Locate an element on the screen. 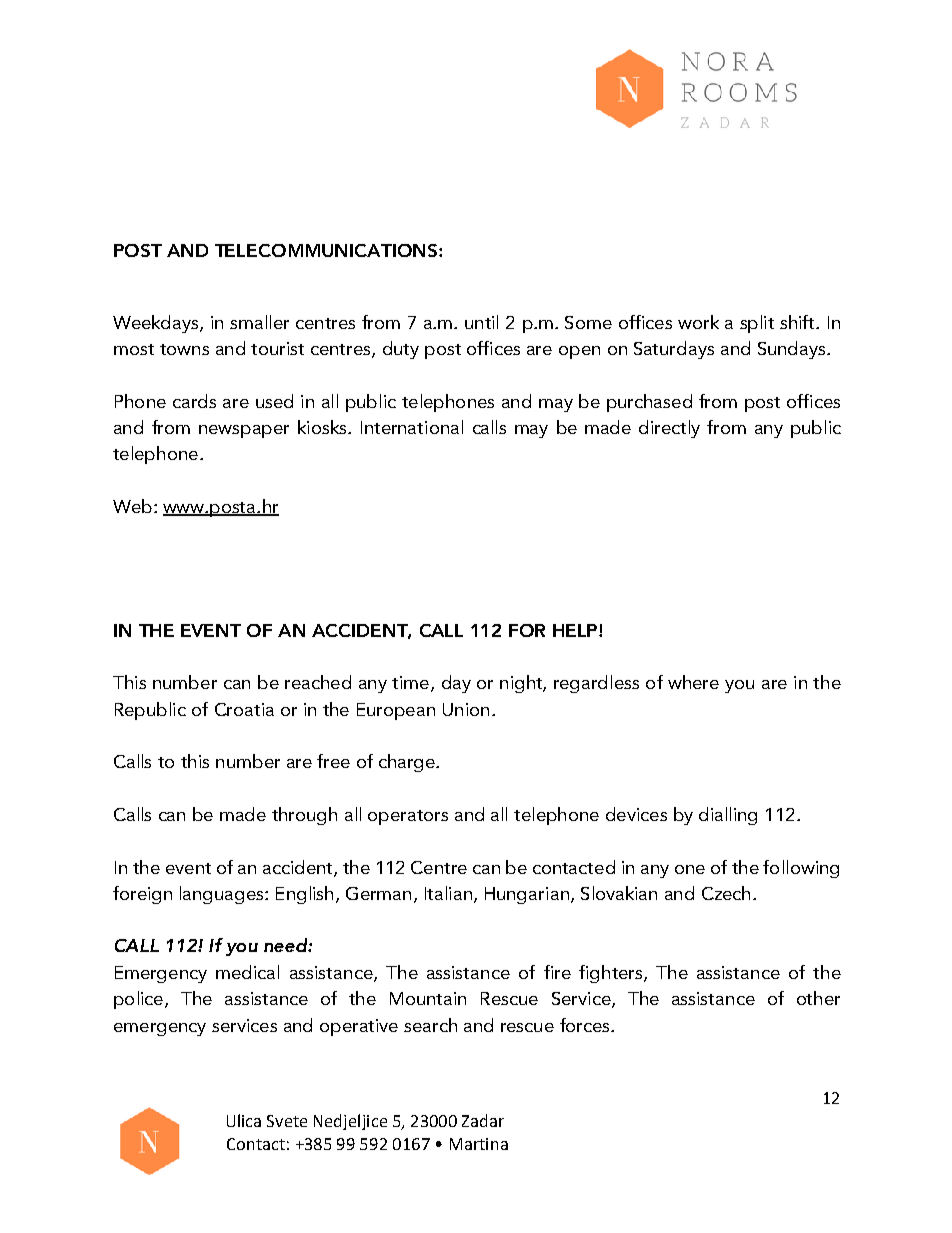  Zadar is located at coordinates (483, 1120).
